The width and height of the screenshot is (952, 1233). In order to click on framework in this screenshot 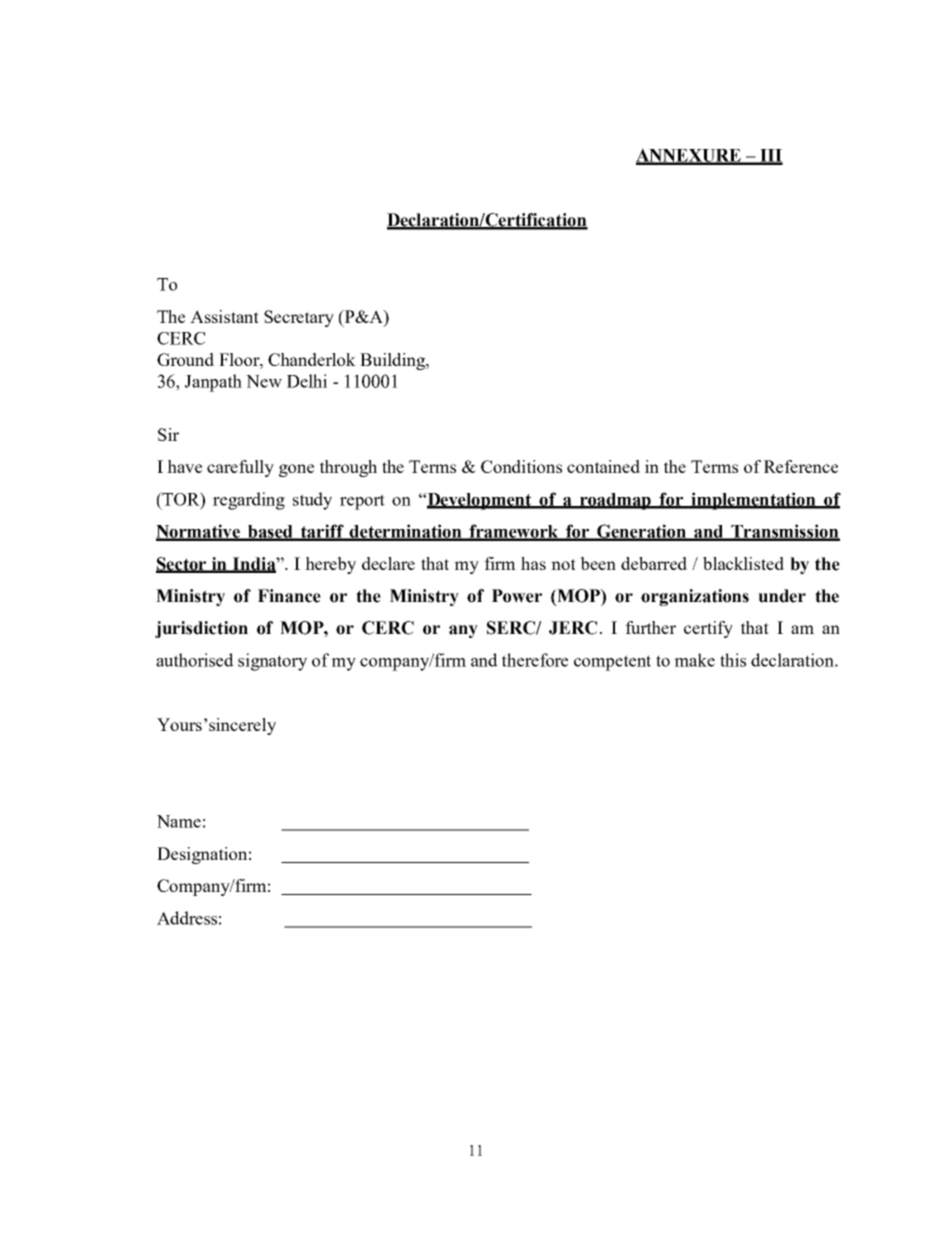, I will do `click(514, 532)`.
